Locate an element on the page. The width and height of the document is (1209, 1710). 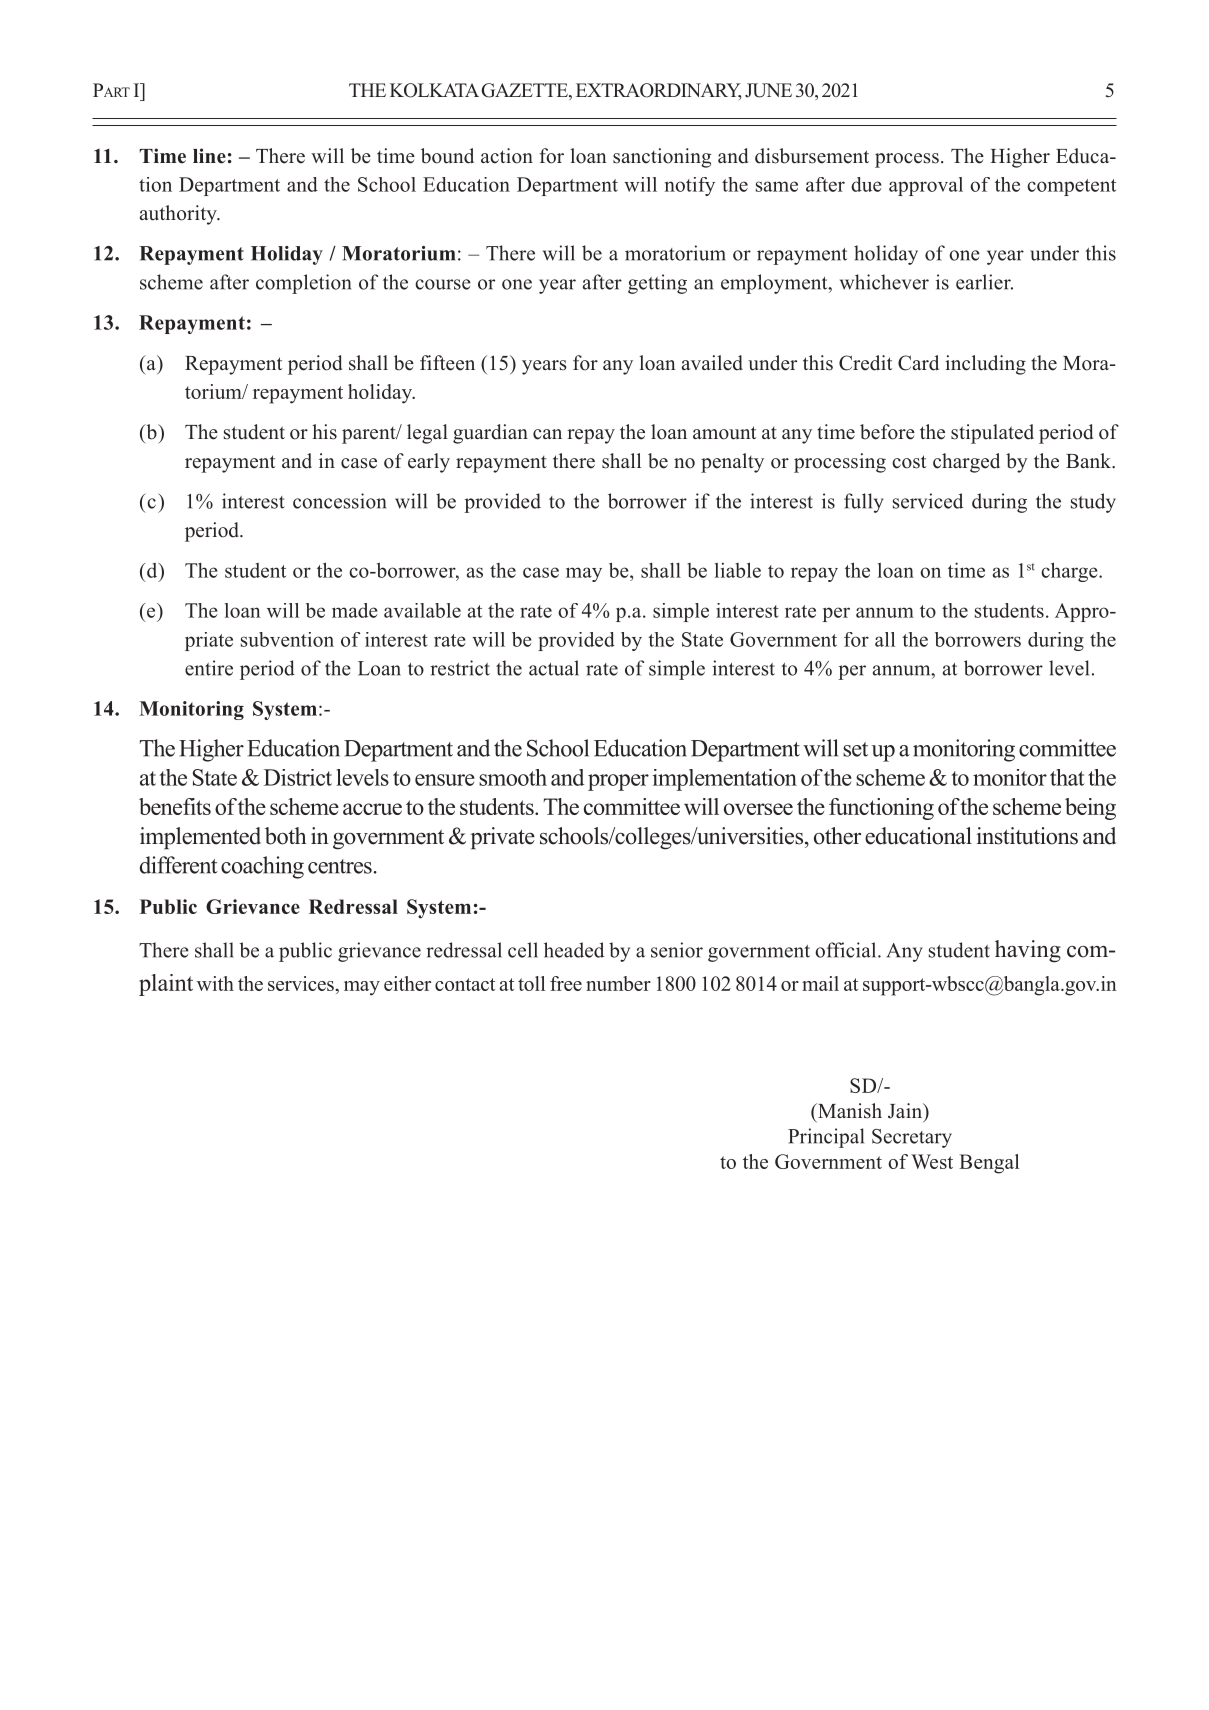
including is located at coordinates (985, 365).
